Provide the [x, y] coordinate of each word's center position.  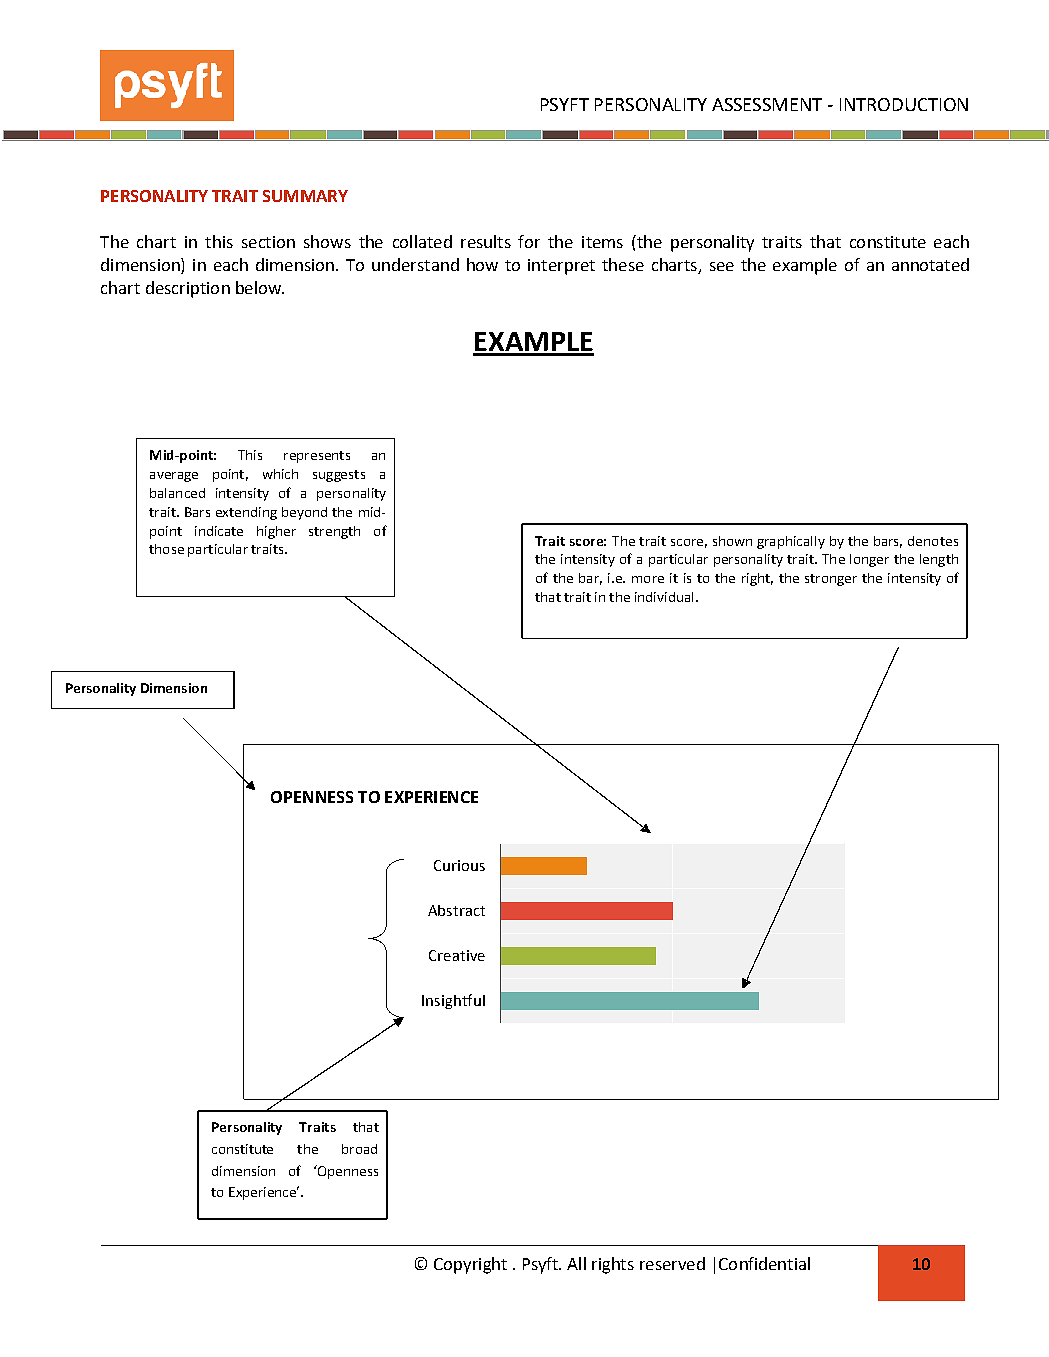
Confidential [764, 1263]
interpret [561, 267]
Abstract [456, 910]
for [529, 241]
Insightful [453, 1001]
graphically [791, 542]
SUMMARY [305, 196]
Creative [457, 955]
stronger [831, 580]
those [166, 549]
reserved [672, 1263]
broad [359, 1149]
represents [317, 457]
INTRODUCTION [904, 104]
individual [664, 597]
